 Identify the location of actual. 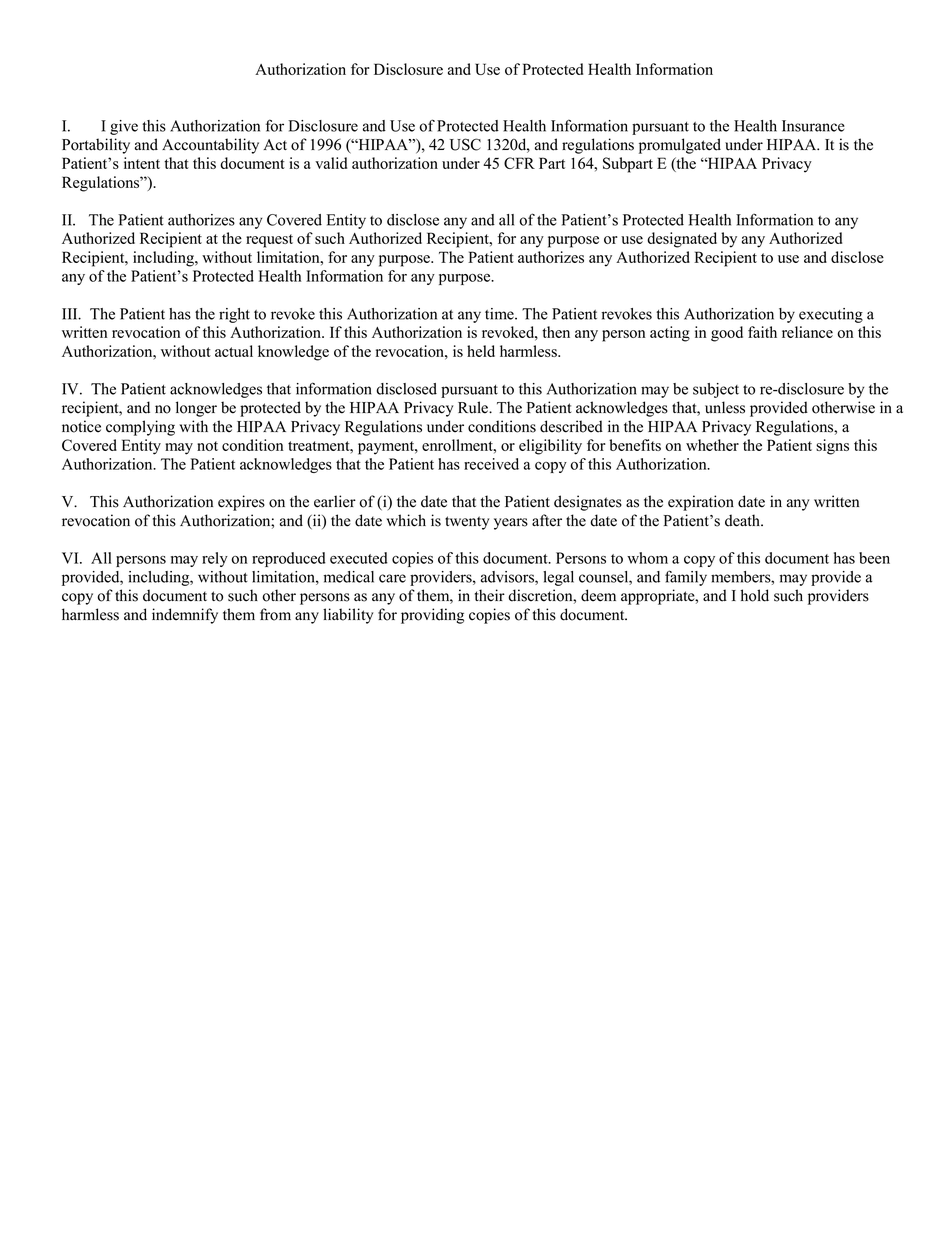
(234, 351).
